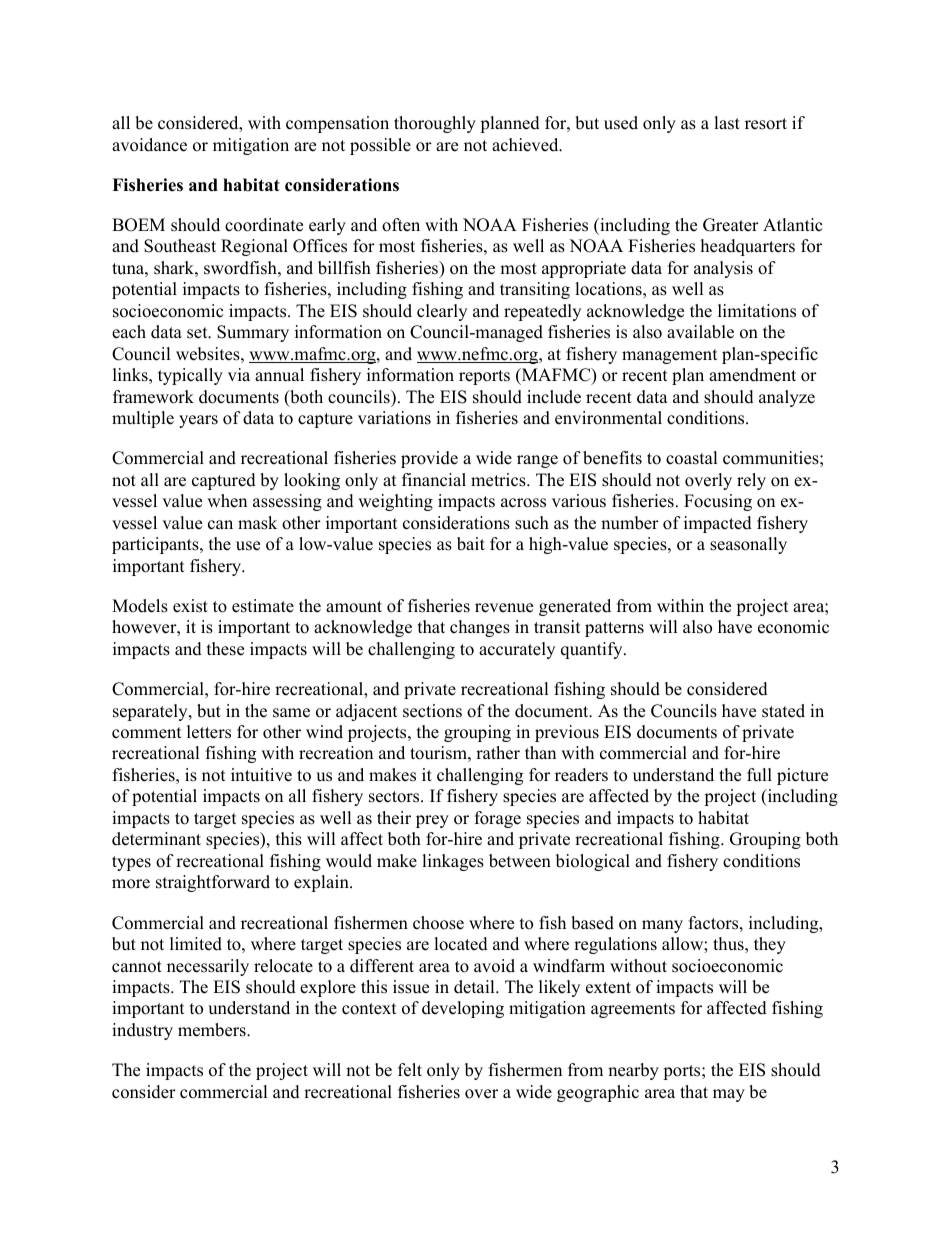  Describe the element at coordinates (498, 753) in the screenshot. I see `rather` at that location.
